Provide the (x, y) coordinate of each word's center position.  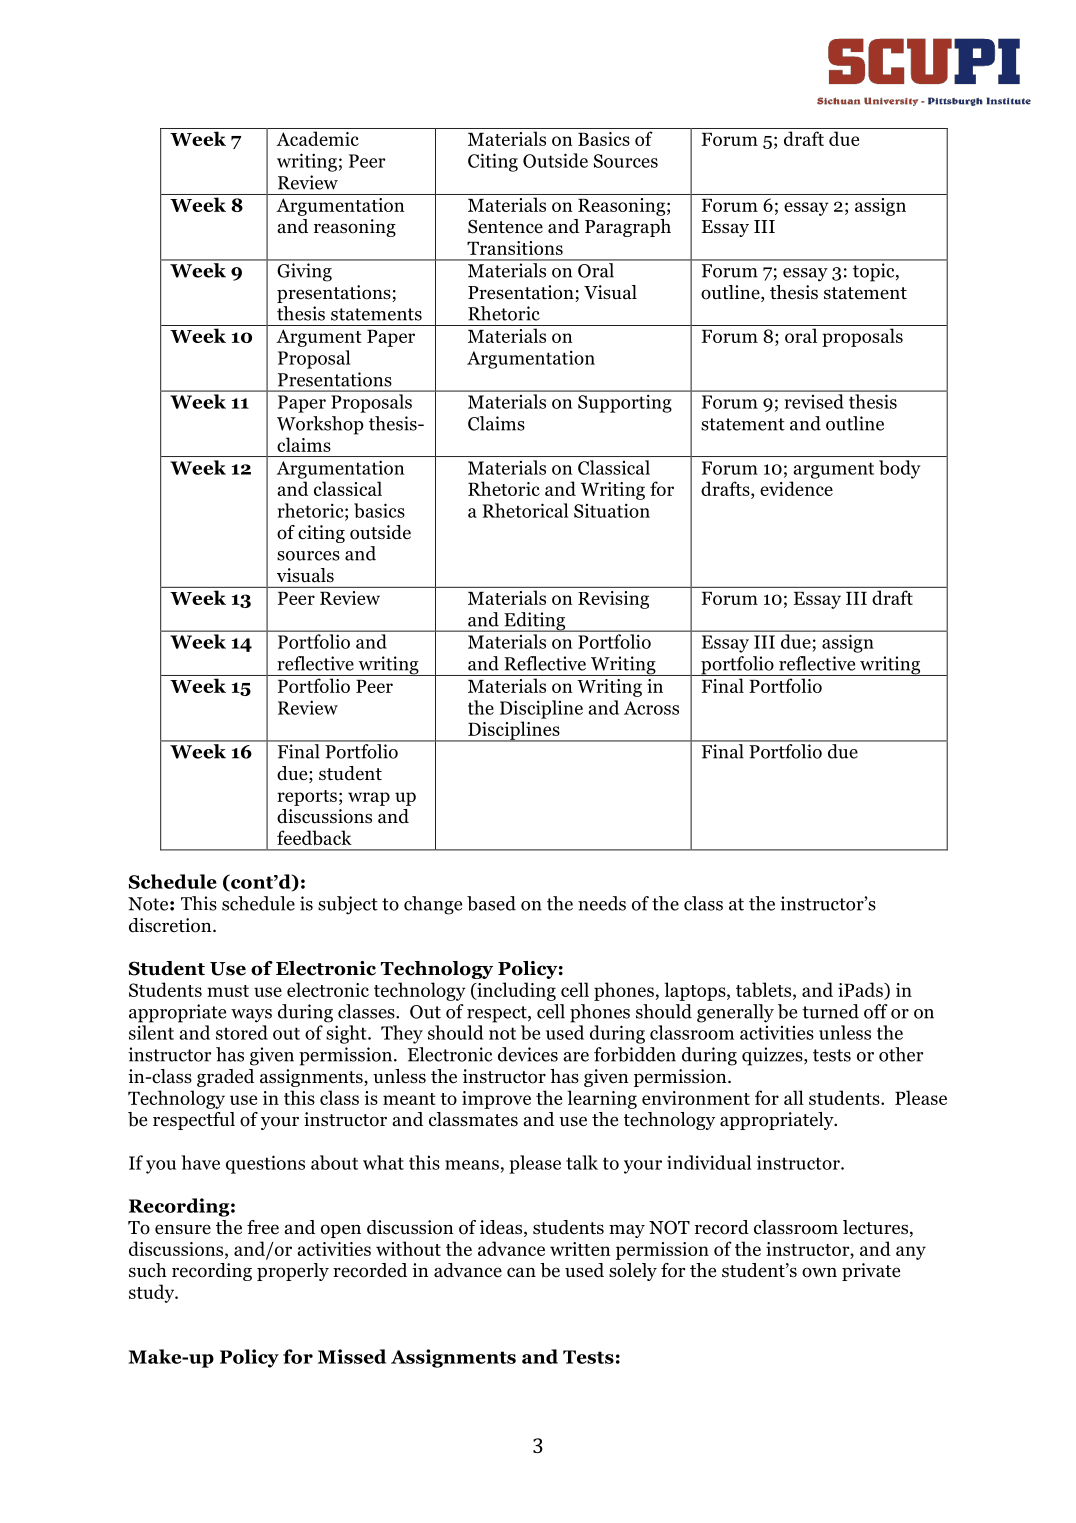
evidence (796, 488)
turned (830, 1011)
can (521, 1272)
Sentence (505, 226)
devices (528, 1054)
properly (293, 1272)
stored (242, 1032)
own (819, 1272)
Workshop (320, 425)
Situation (612, 510)
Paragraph (628, 228)
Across (651, 708)
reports (307, 798)
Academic (317, 138)
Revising (613, 600)
